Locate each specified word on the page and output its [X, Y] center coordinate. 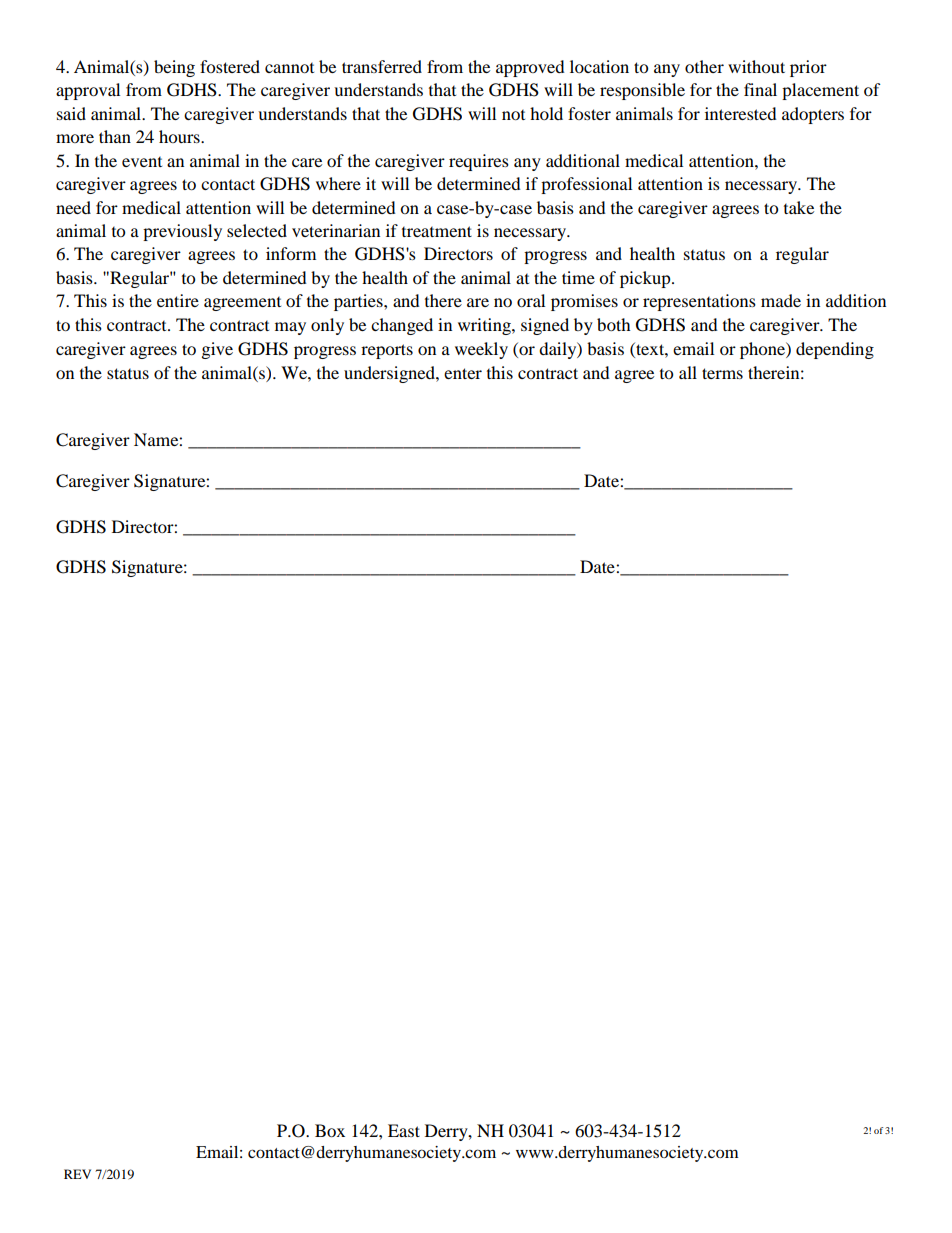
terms [722, 373]
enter [463, 373]
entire [178, 300]
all [688, 372]
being [174, 68]
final [760, 89]
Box [330, 1130]
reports [387, 351]
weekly [481, 350]
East [404, 1130]
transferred [382, 66]
